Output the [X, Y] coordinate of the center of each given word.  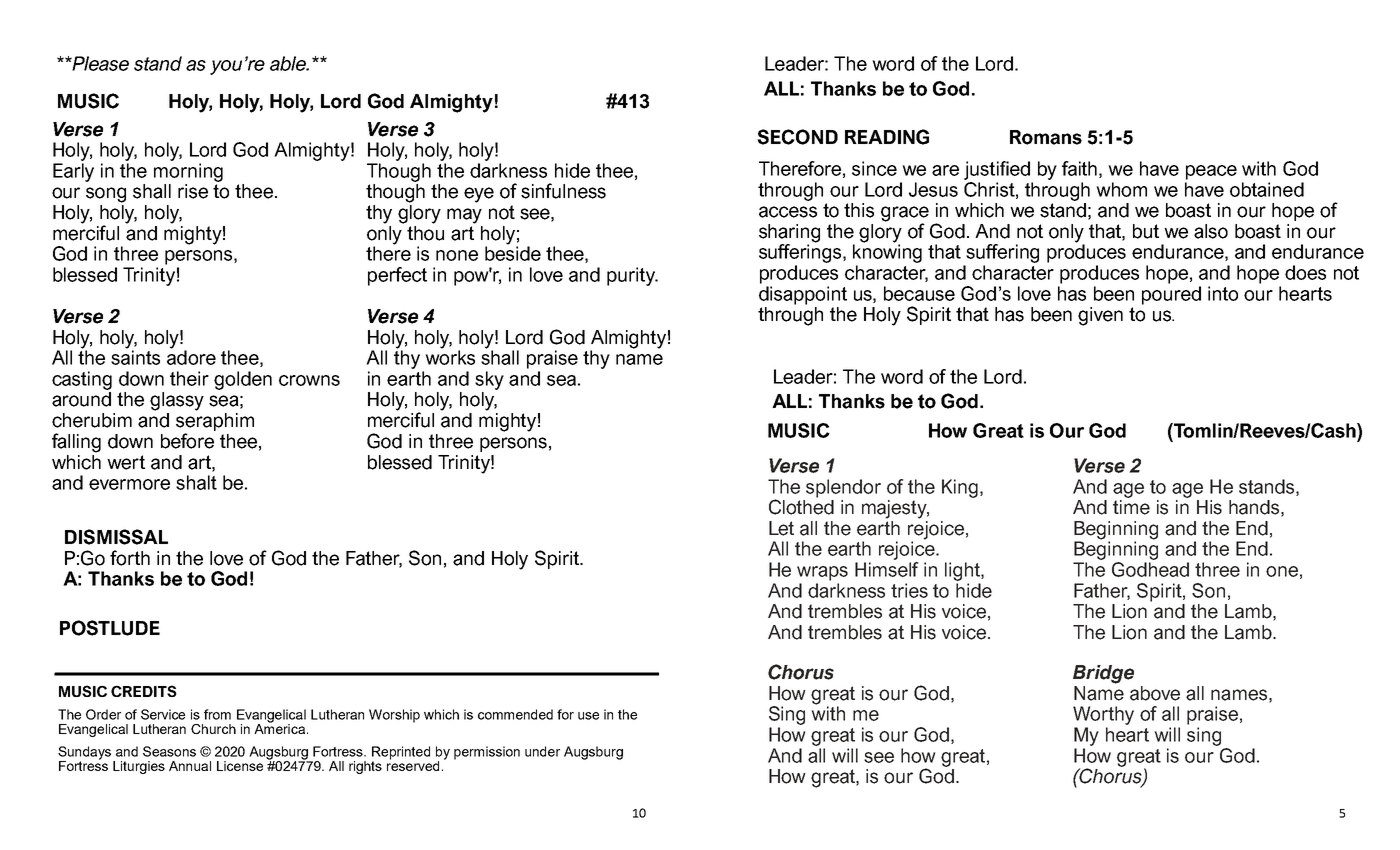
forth [130, 558]
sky [489, 380]
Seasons [169, 751]
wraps [822, 573]
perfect [397, 276]
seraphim [215, 420]
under [542, 751]
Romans [1046, 137]
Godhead [1150, 569]
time [1131, 506]
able [289, 63]
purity [632, 276]
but [1146, 231]
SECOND [797, 137]
